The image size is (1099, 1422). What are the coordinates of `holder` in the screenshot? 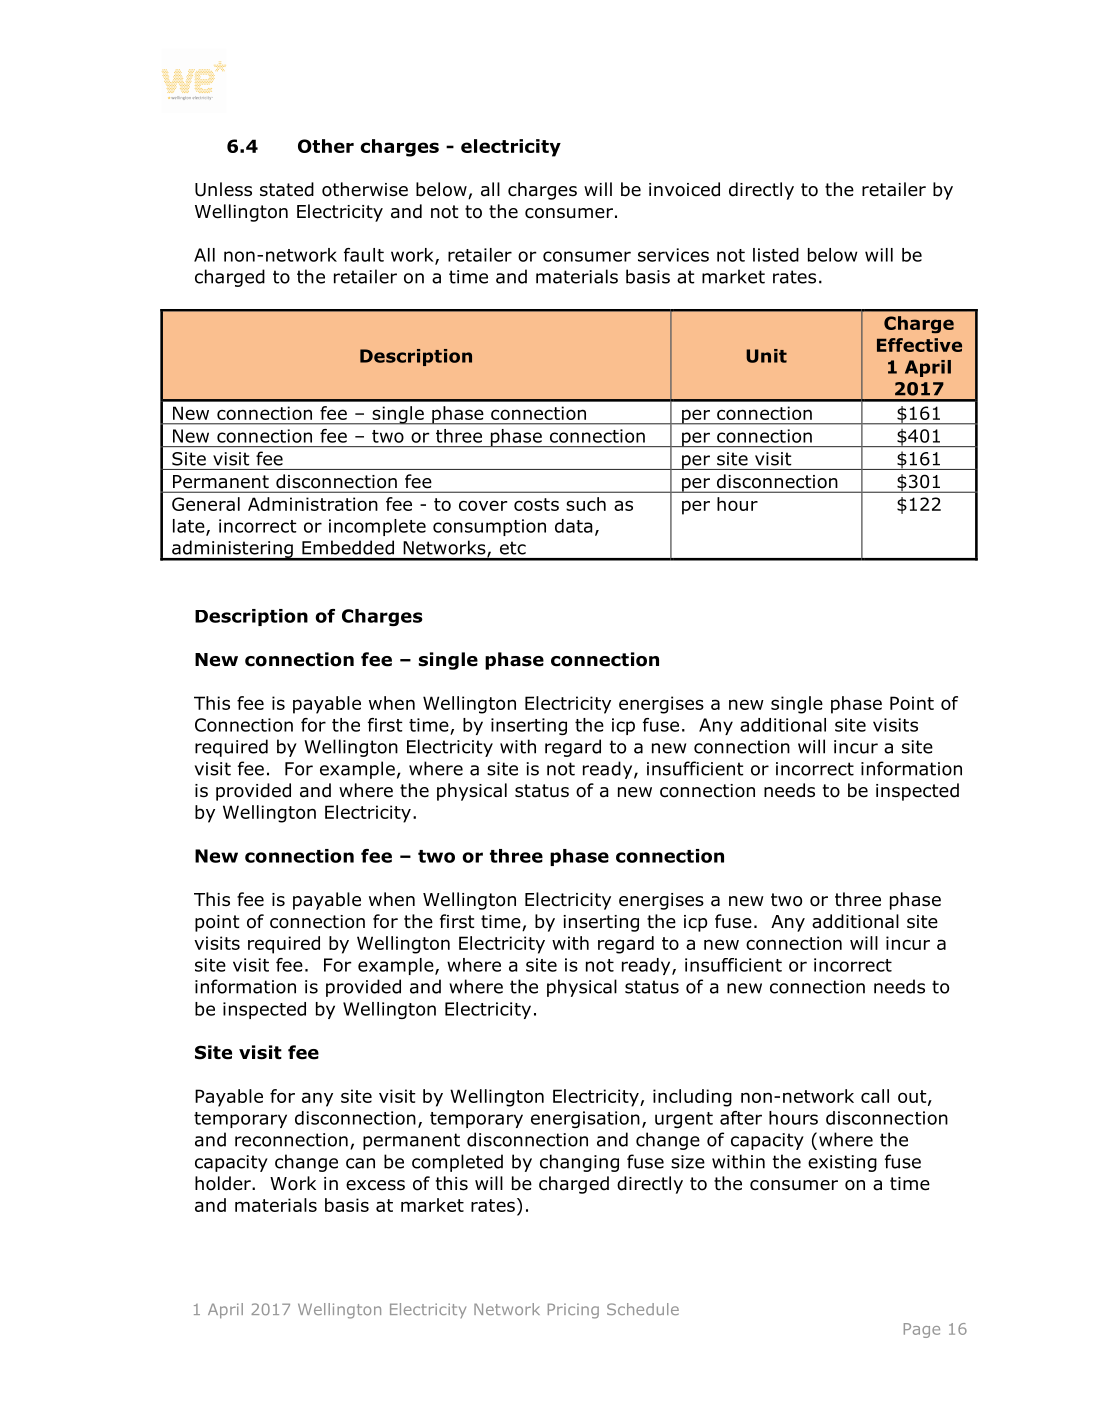 It's located at (224, 1183).
